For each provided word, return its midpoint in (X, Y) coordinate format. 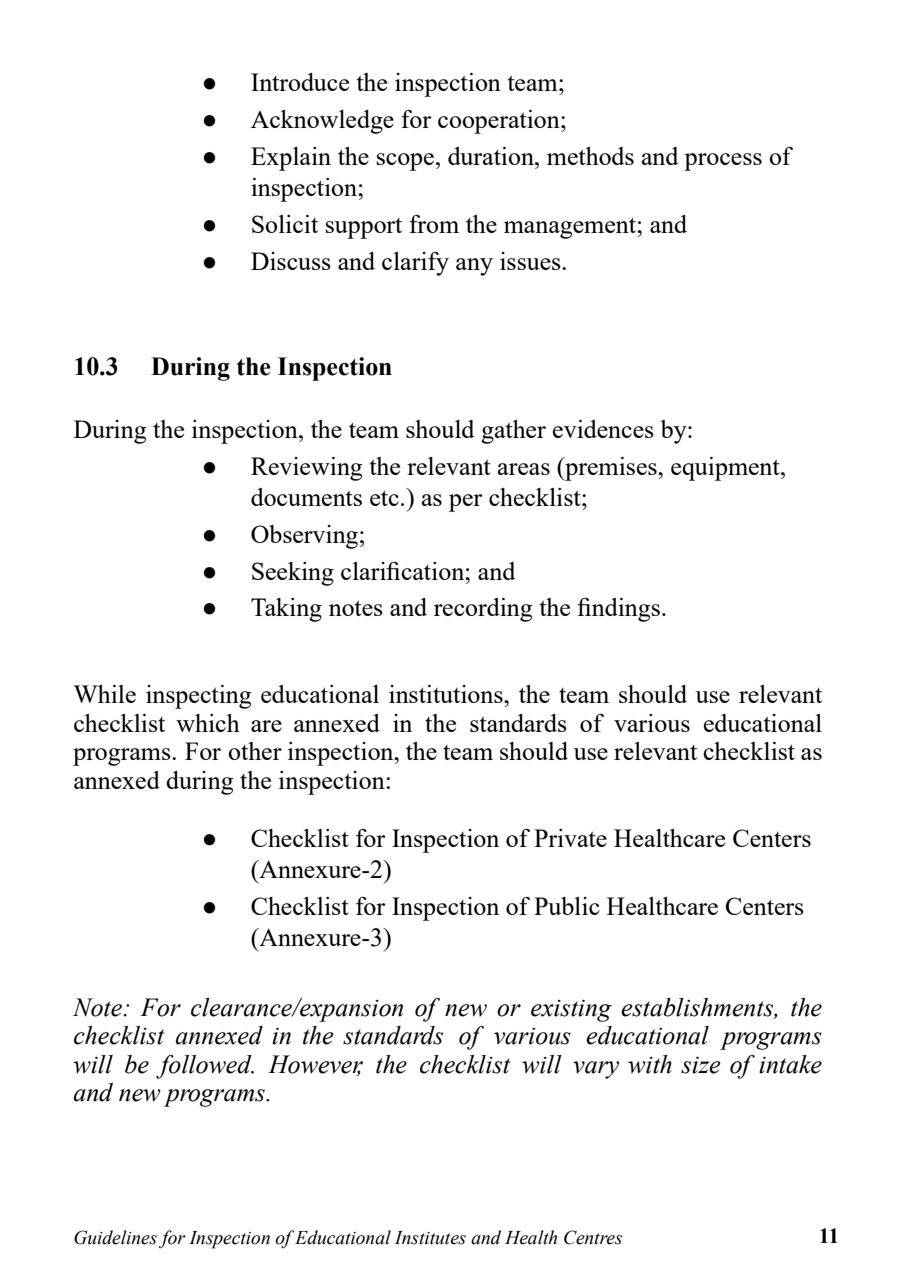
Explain (291, 159)
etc (384, 498)
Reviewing (307, 469)
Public (567, 906)
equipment (726, 469)
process (723, 162)
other (255, 751)
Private (570, 838)
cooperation (500, 122)
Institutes (430, 1238)
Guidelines (115, 1237)
